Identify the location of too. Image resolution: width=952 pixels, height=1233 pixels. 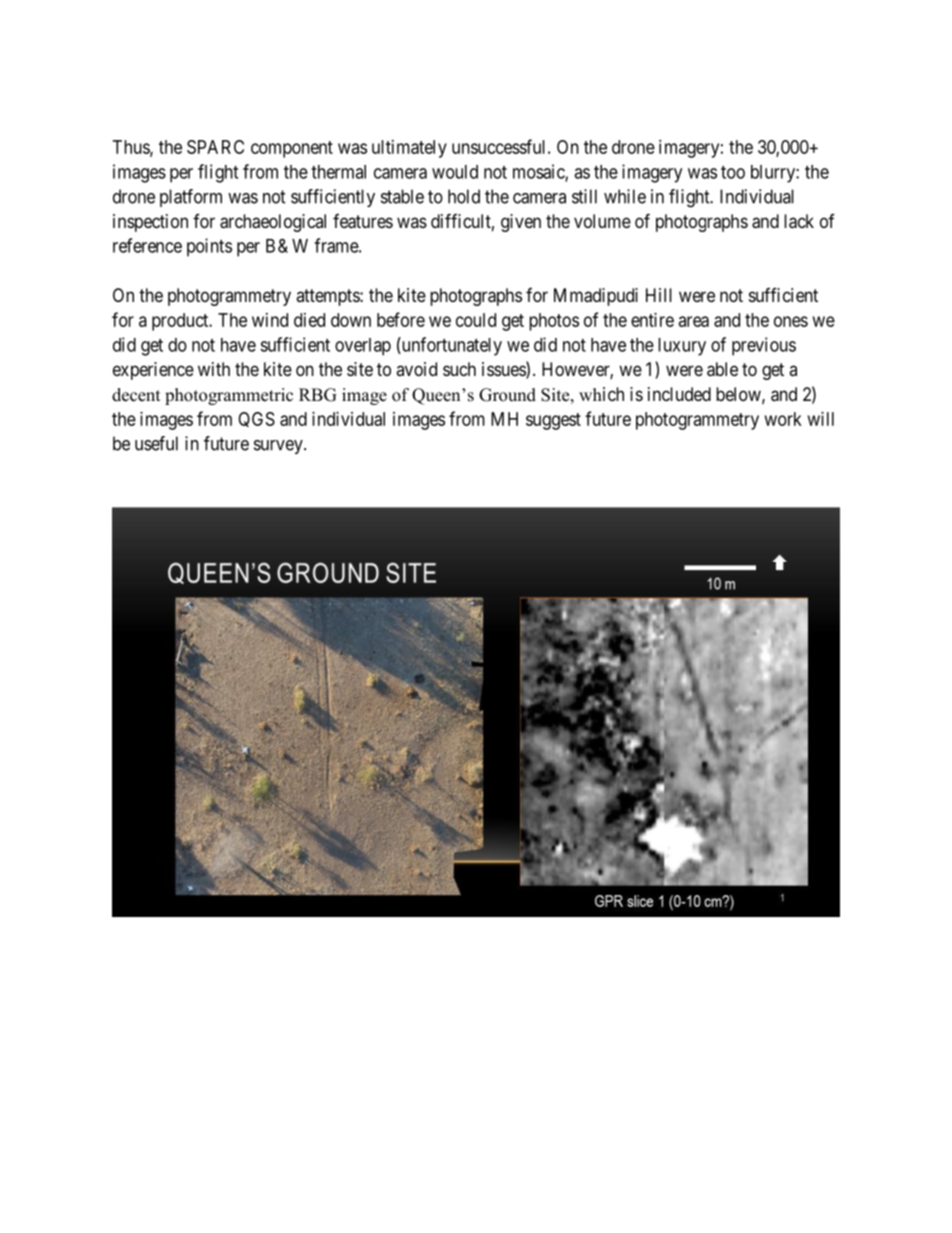
(733, 172).
